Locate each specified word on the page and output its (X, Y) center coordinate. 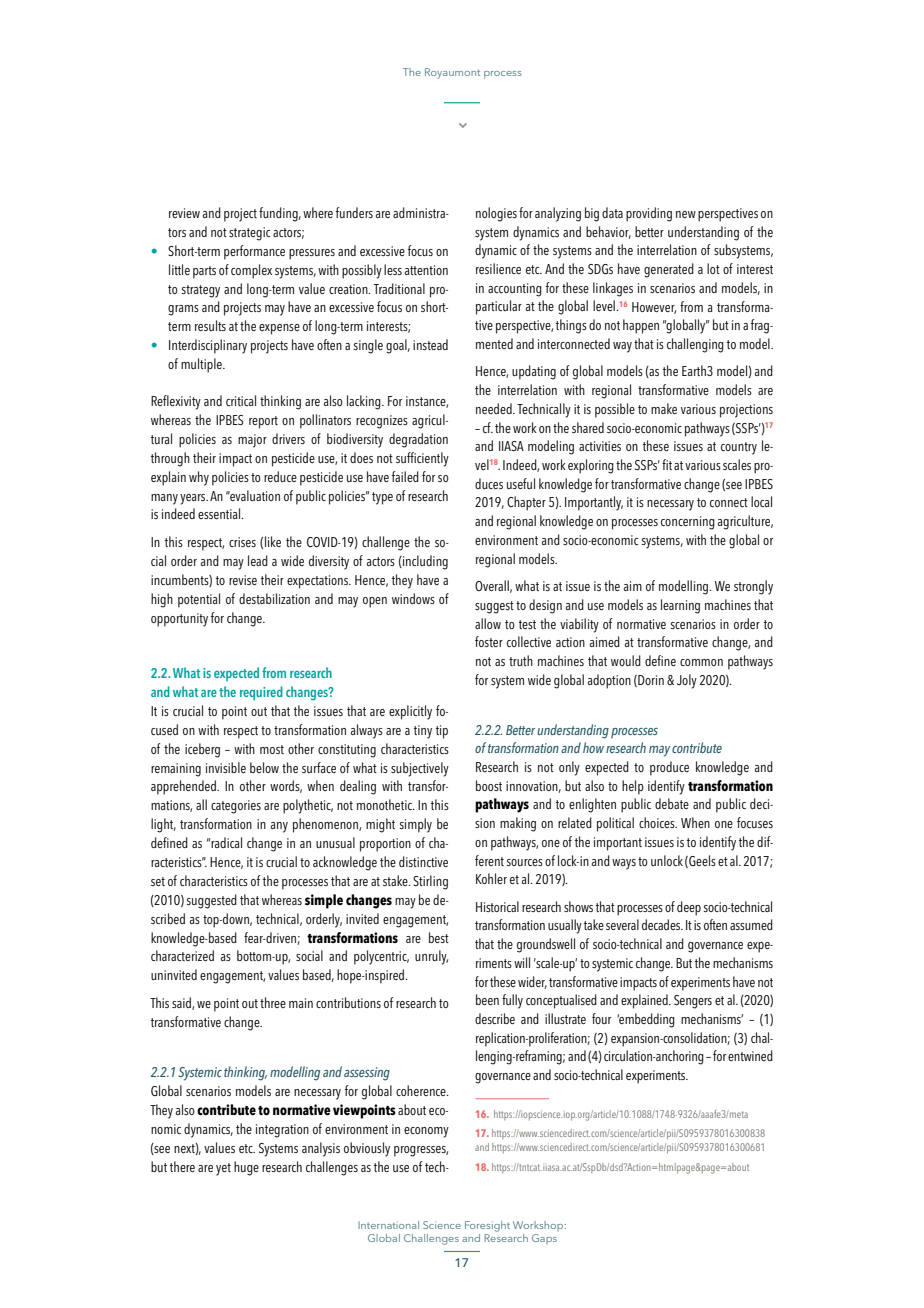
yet (223, 1169)
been (487, 999)
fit (667, 464)
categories (236, 807)
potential (199, 600)
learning (680, 606)
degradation (418, 440)
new (686, 214)
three (273, 1002)
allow (488, 623)
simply (415, 825)
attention (426, 270)
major (252, 441)
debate (672, 803)
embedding (646, 1020)
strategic (249, 234)
